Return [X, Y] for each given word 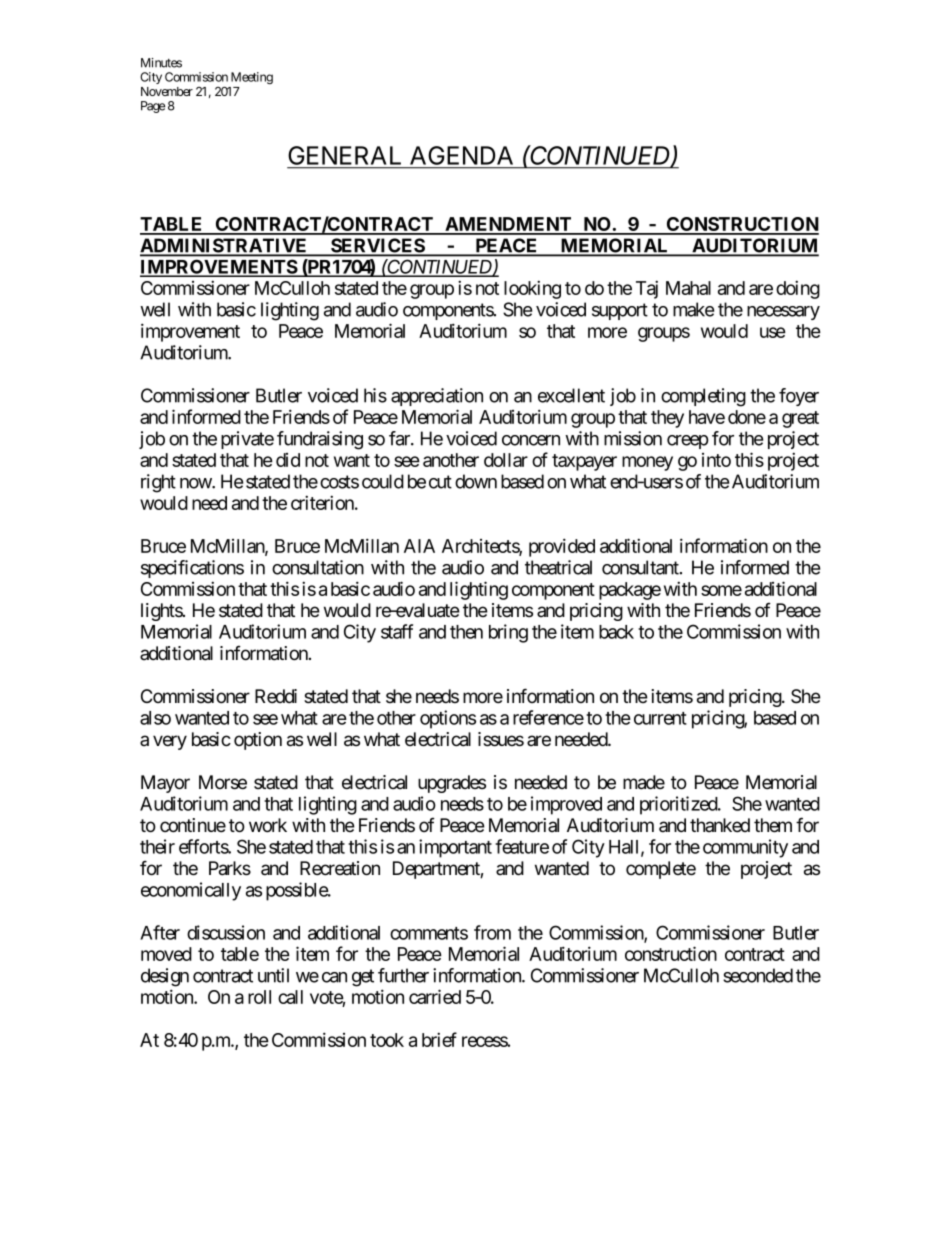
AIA [419, 546]
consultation [318, 567]
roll [259, 997]
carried [435, 996]
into [716, 460]
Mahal [688, 288]
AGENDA [461, 155]
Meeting [252, 78]
